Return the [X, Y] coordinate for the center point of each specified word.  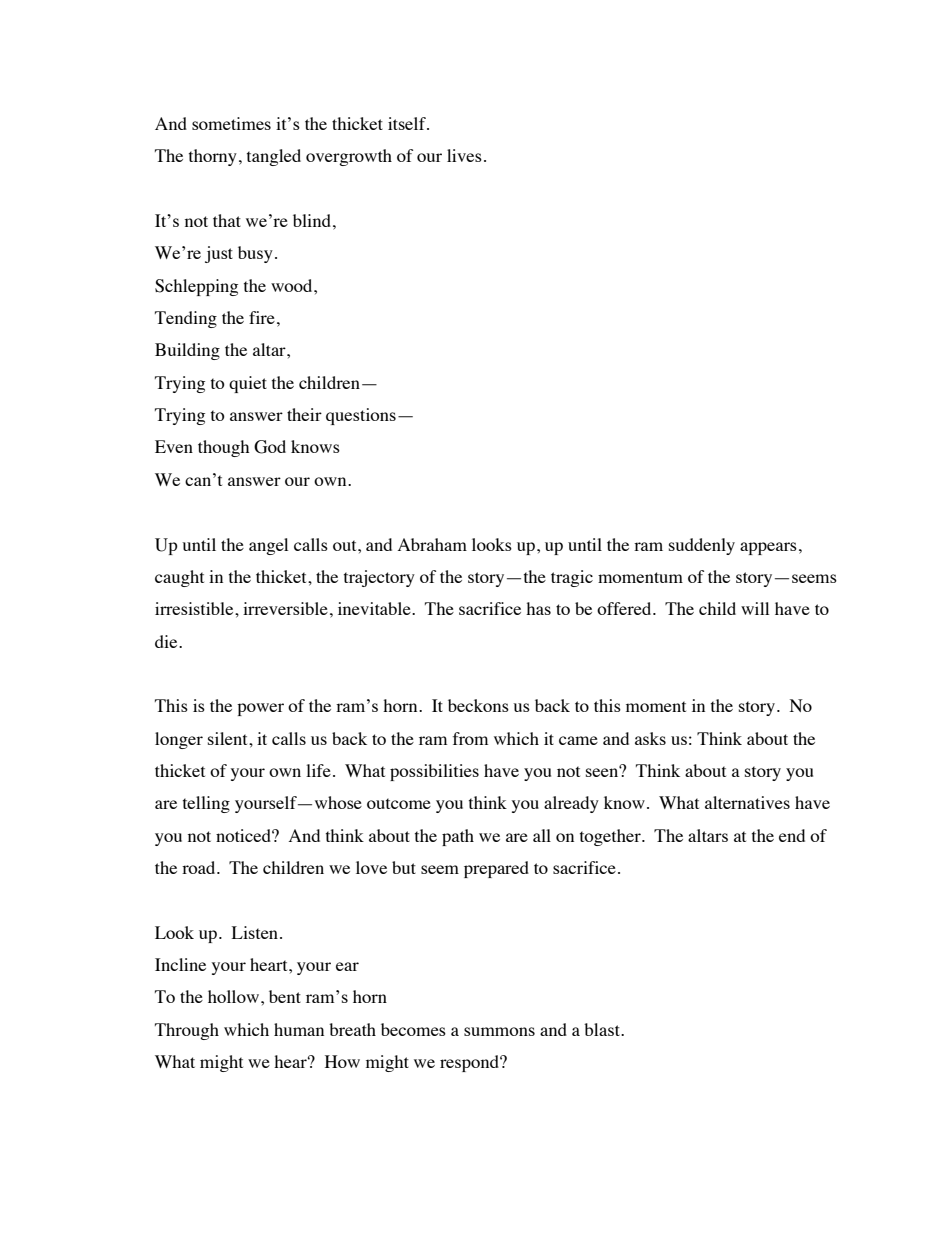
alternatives [747, 802]
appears [768, 548]
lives [464, 155]
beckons [478, 705]
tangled [274, 157]
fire [262, 317]
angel [268, 546]
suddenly [702, 546]
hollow [235, 996]
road [200, 867]
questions [361, 416]
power [260, 709]
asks [650, 738]
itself [408, 123]
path [458, 837]
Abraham [432, 544]
